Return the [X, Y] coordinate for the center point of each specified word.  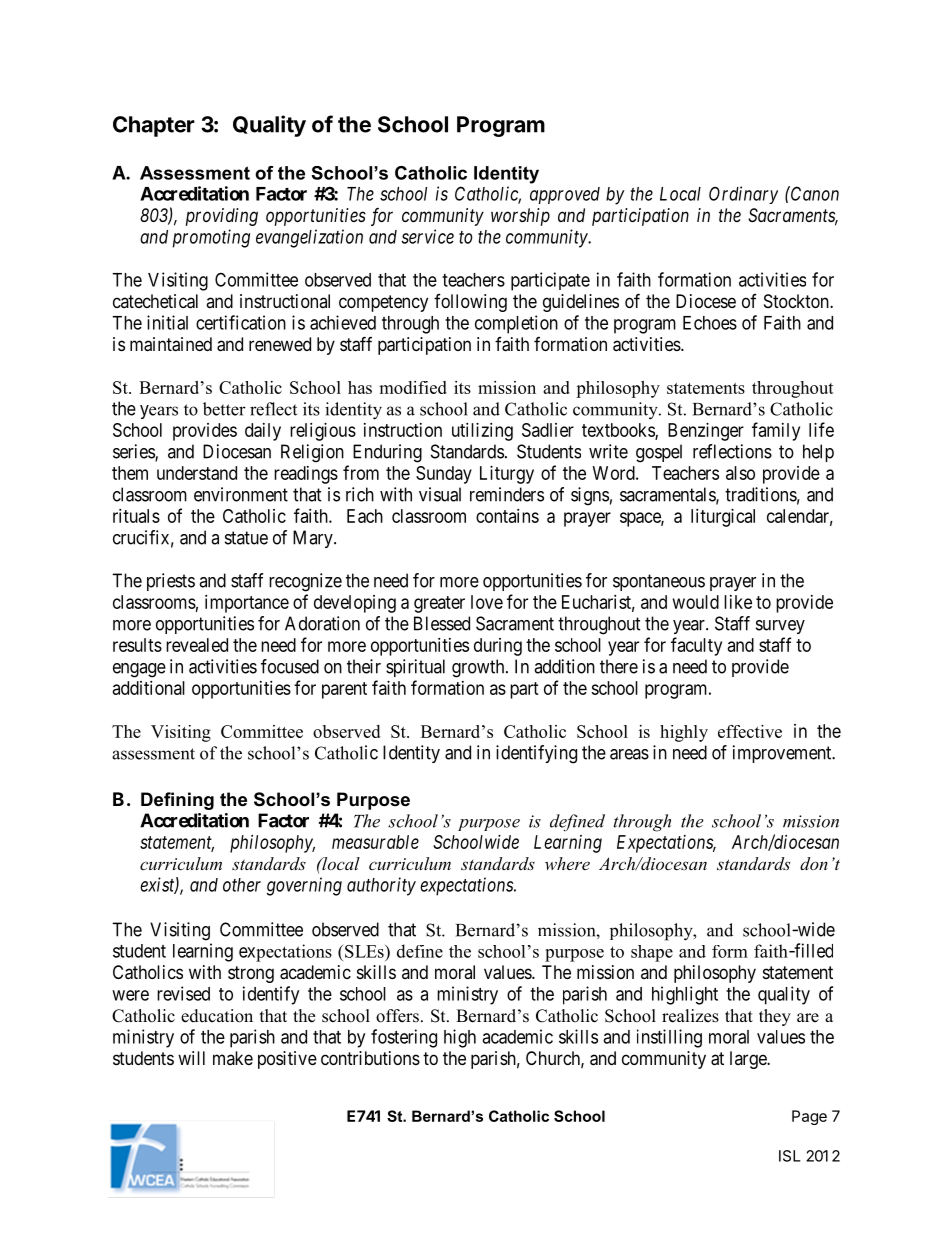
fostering [404, 1038]
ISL [790, 1156]
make [233, 1058]
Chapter [154, 126]
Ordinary [743, 195]
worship [520, 217]
